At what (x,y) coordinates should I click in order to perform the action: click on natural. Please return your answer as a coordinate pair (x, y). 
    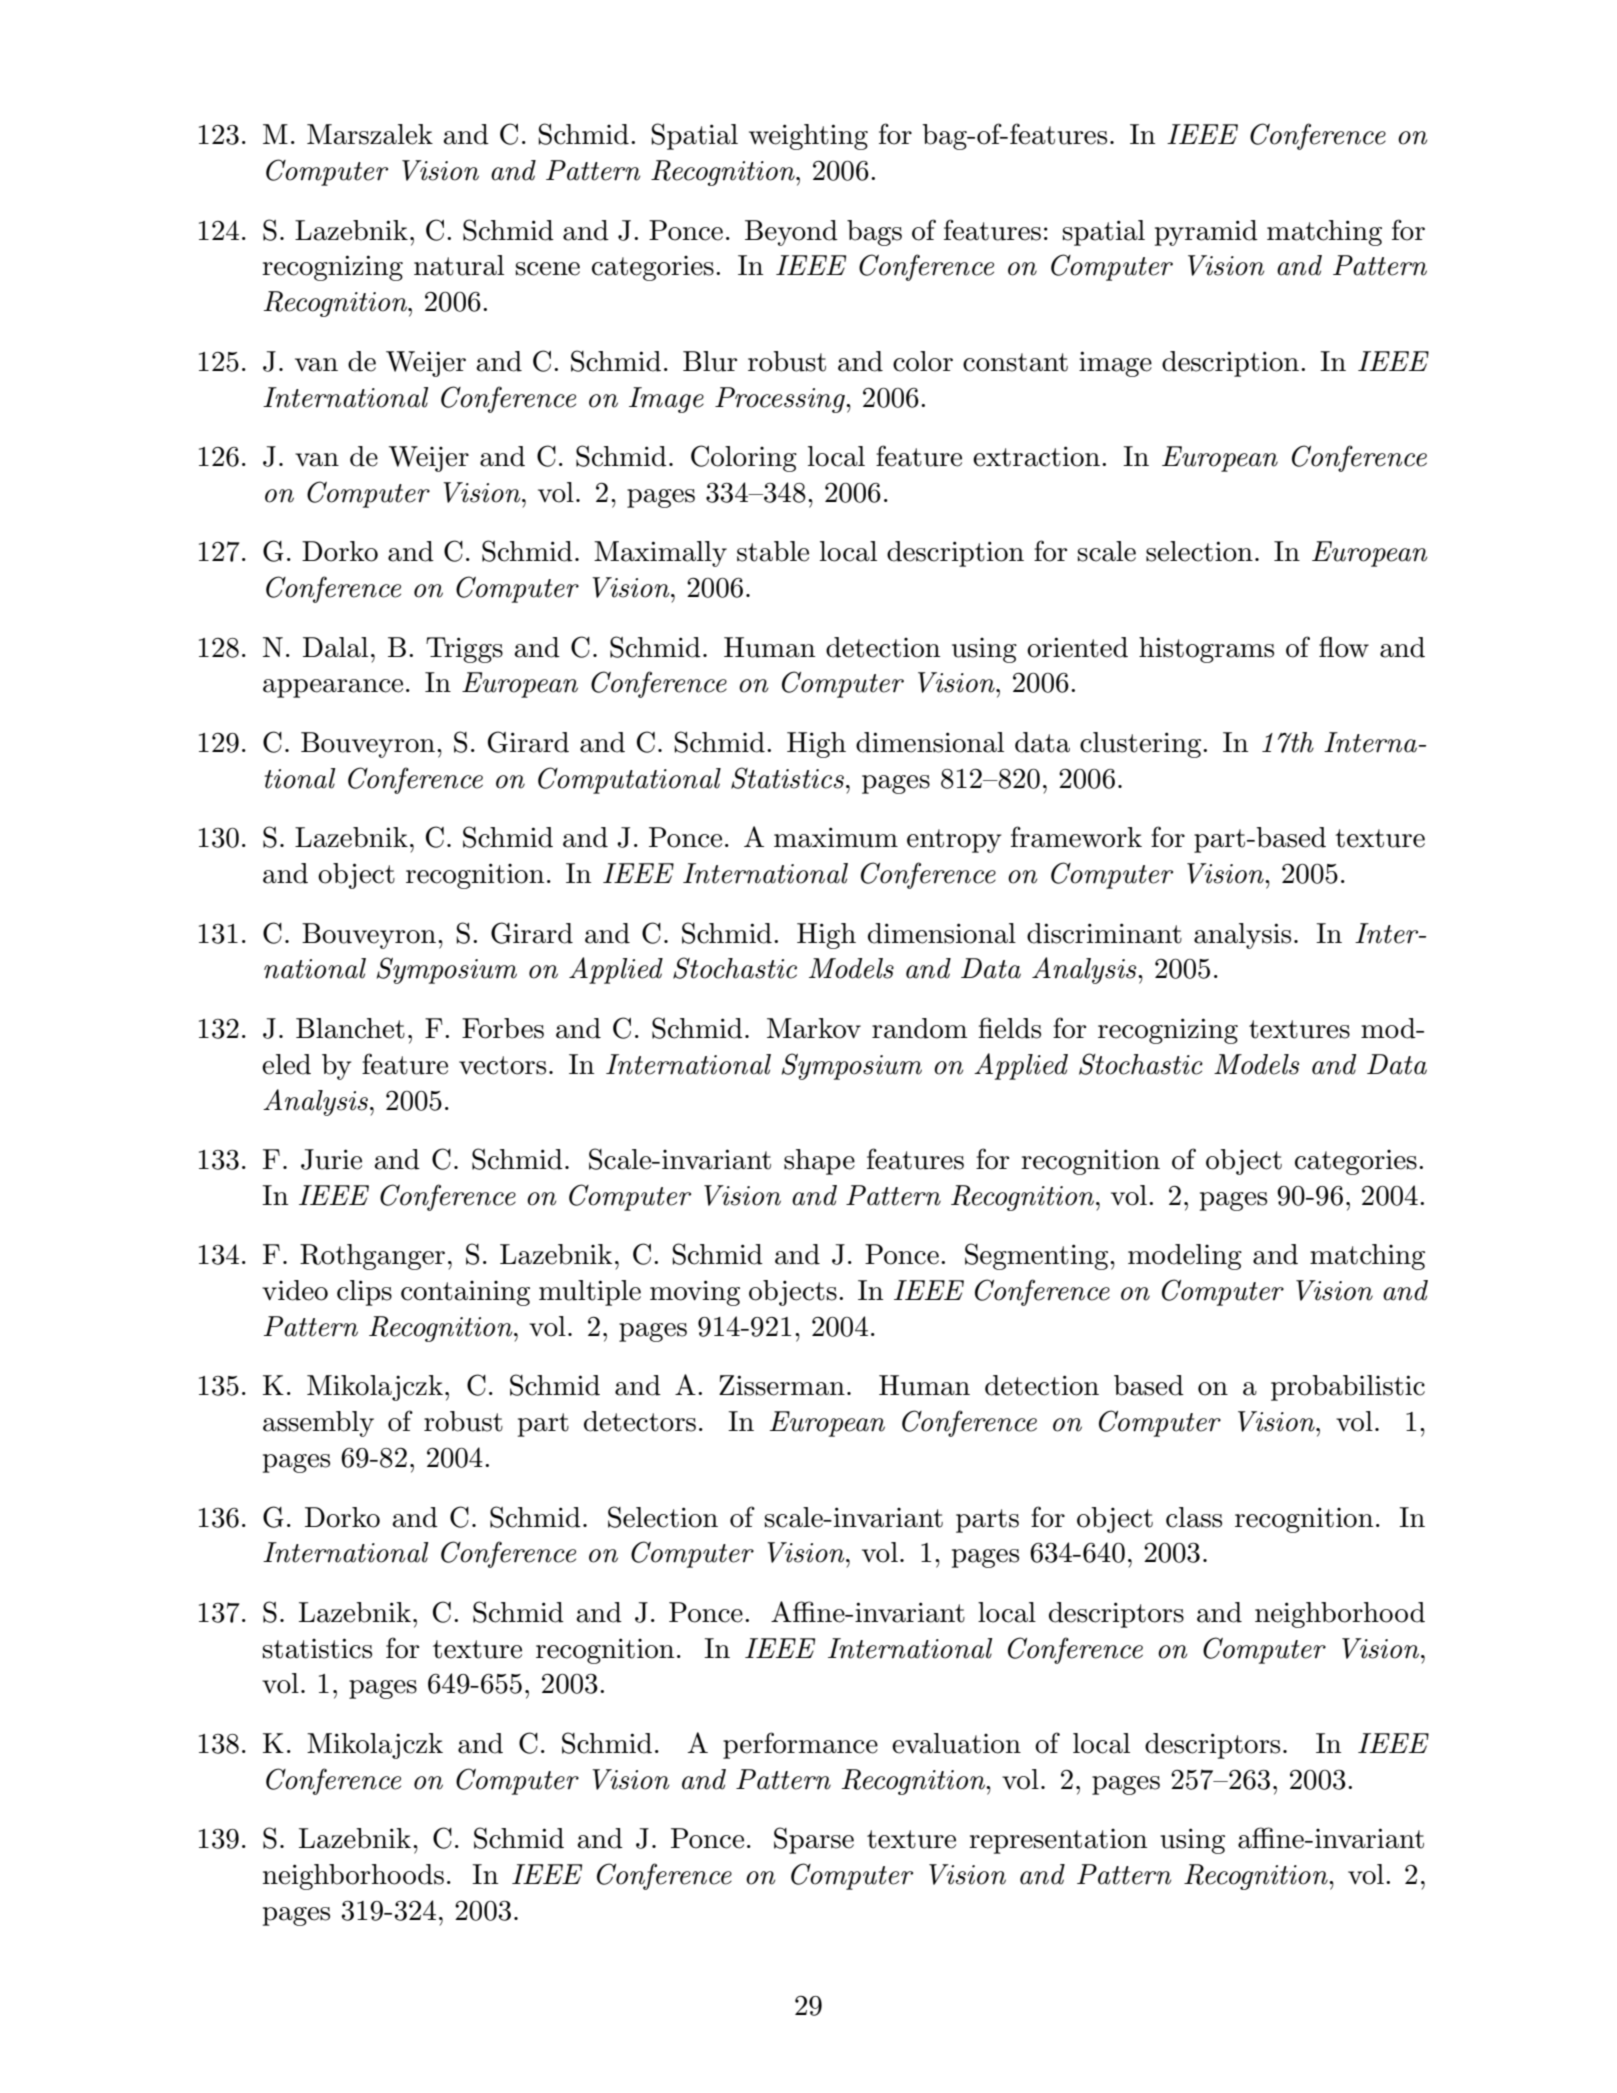
    Looking at the image, I should click on (459, 265).
